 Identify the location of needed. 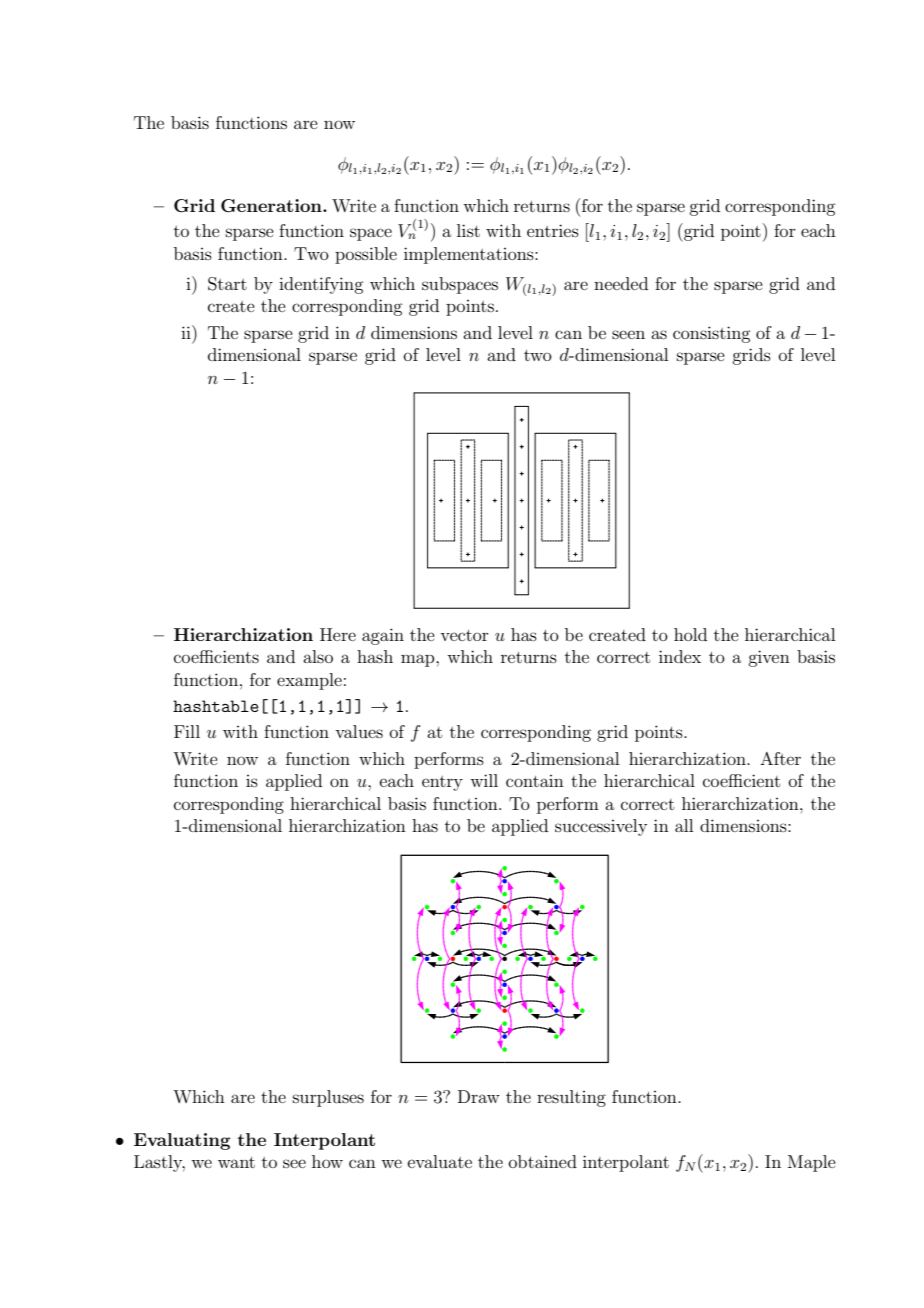
(621, 283).
